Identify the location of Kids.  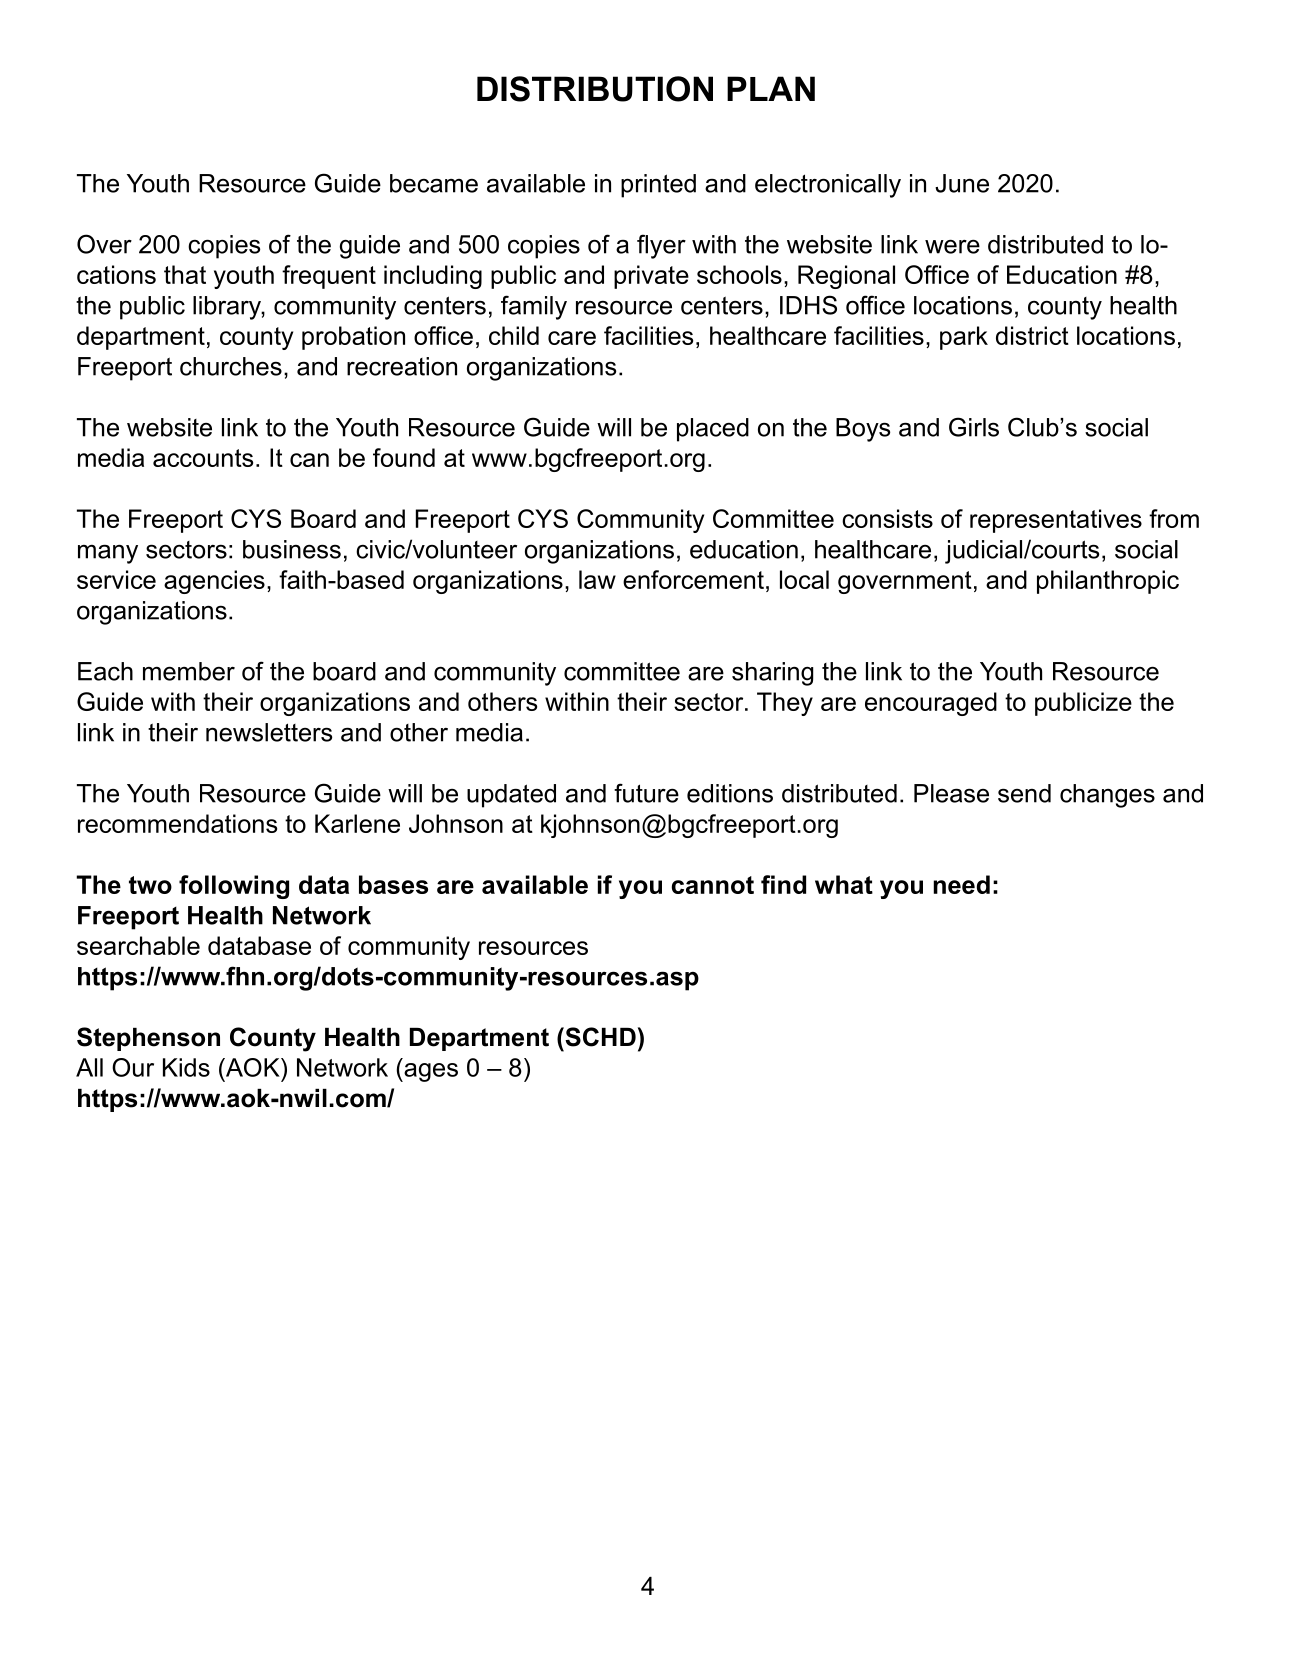
(186, 1067).
